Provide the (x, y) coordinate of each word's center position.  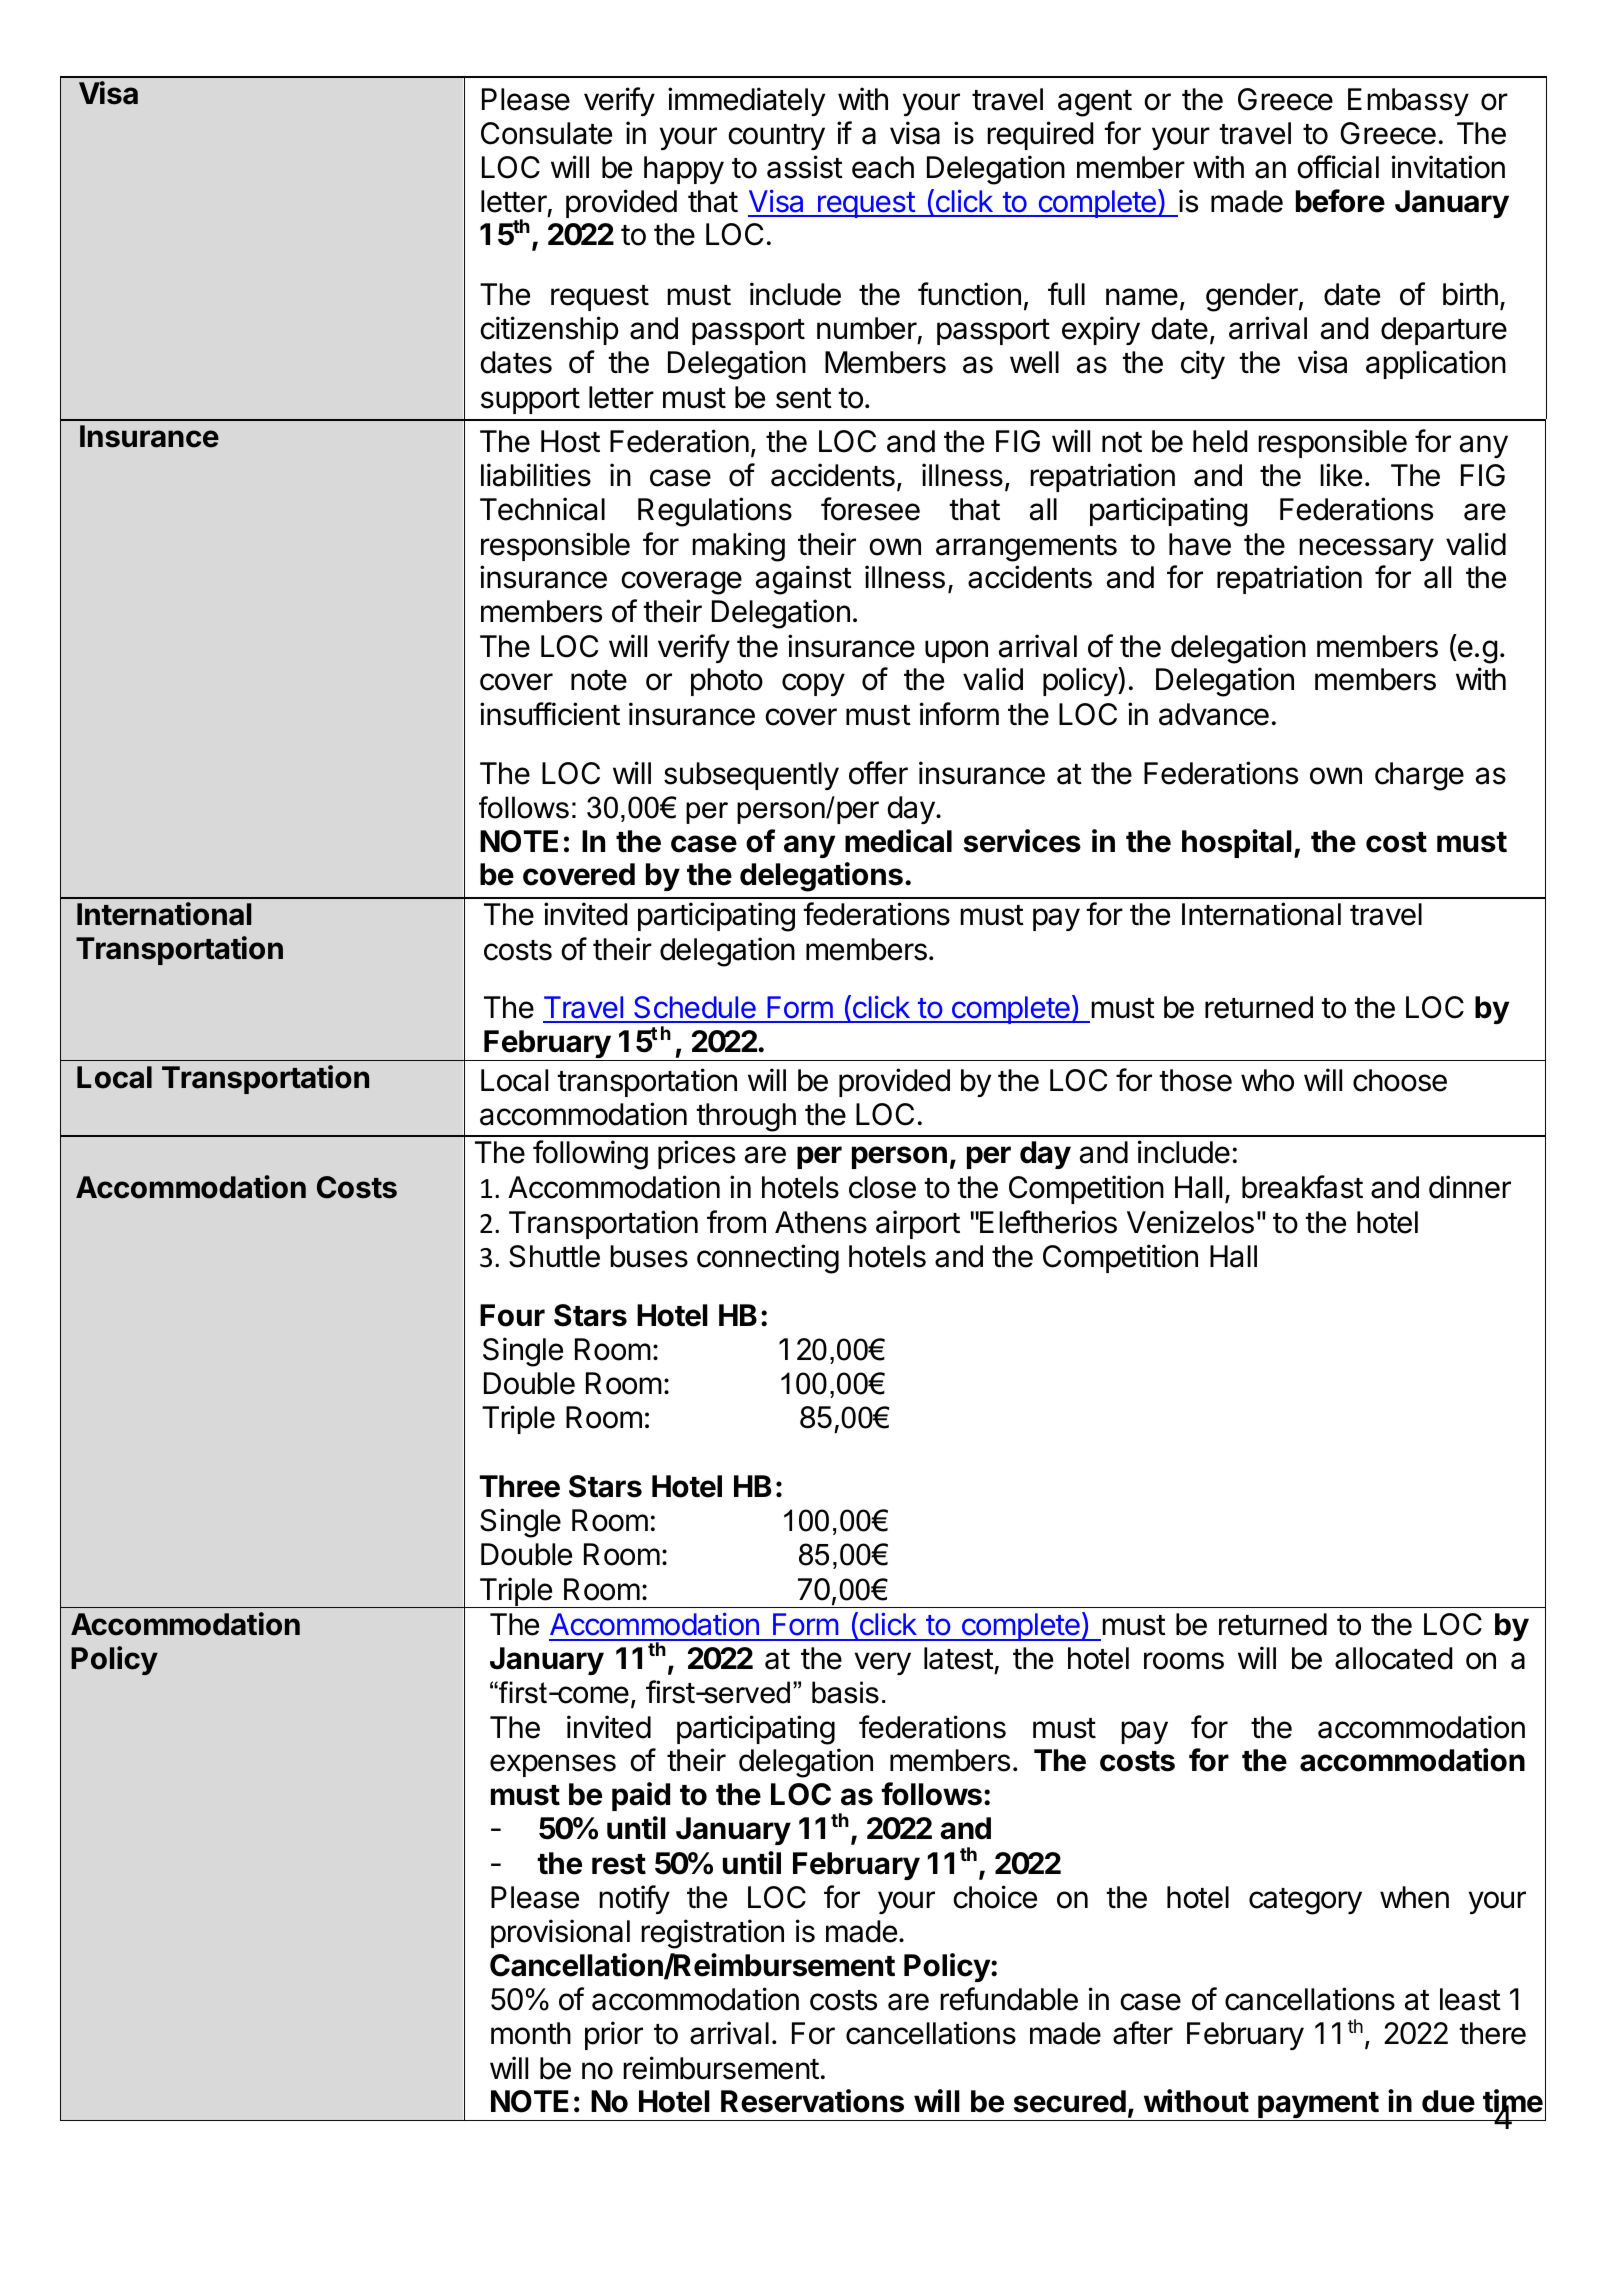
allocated (1393, 1658)
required (1040, 135)
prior (614, 2035)
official (1338, 167)
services (1022, 841)
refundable (1009, 1999)
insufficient (550, 714)
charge (1419, 776)
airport (918, 1224)
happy (684, 170)
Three (520, 1486)
